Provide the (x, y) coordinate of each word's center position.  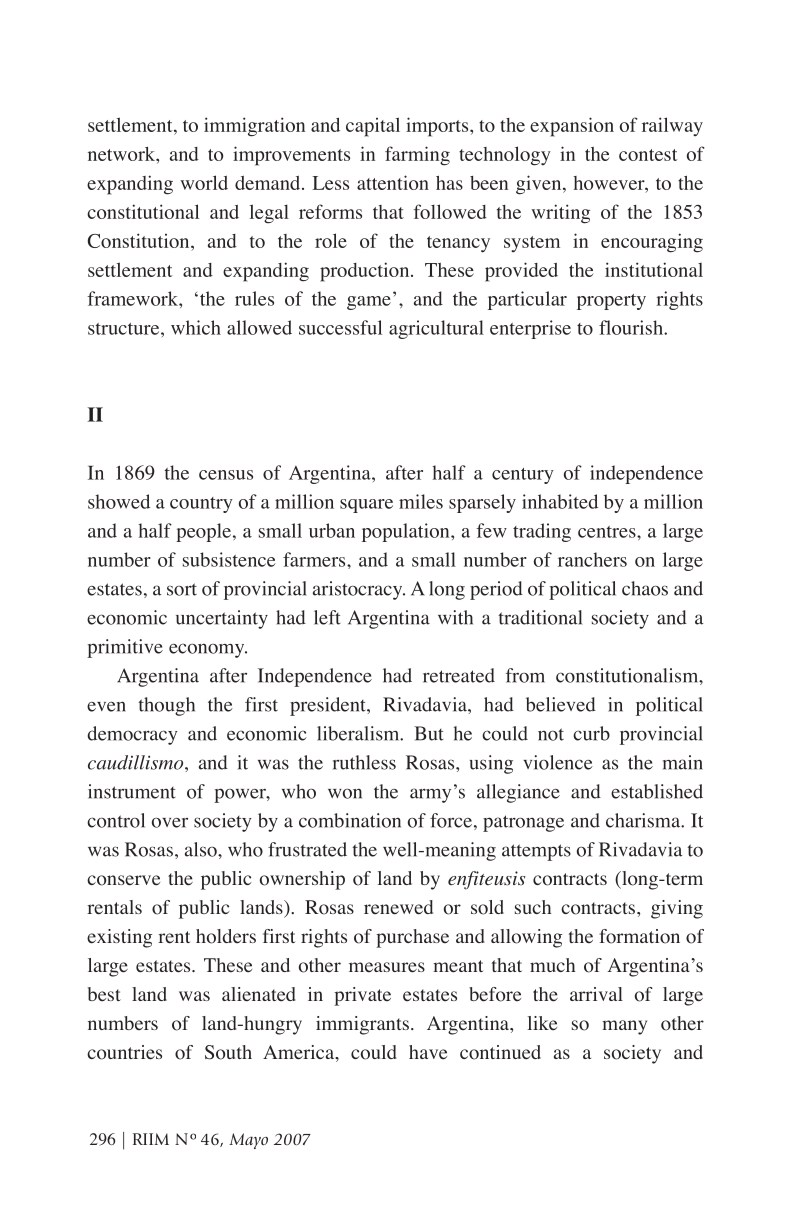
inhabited (560, 501)
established (657, 791)
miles (421, 501)
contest (648, 155)
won (345, 794)
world (204, 182)
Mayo (248, 1141)
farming (417, 155)
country (201, 505)
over (170, 823)
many (624, 1027)
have (428, 1052)
